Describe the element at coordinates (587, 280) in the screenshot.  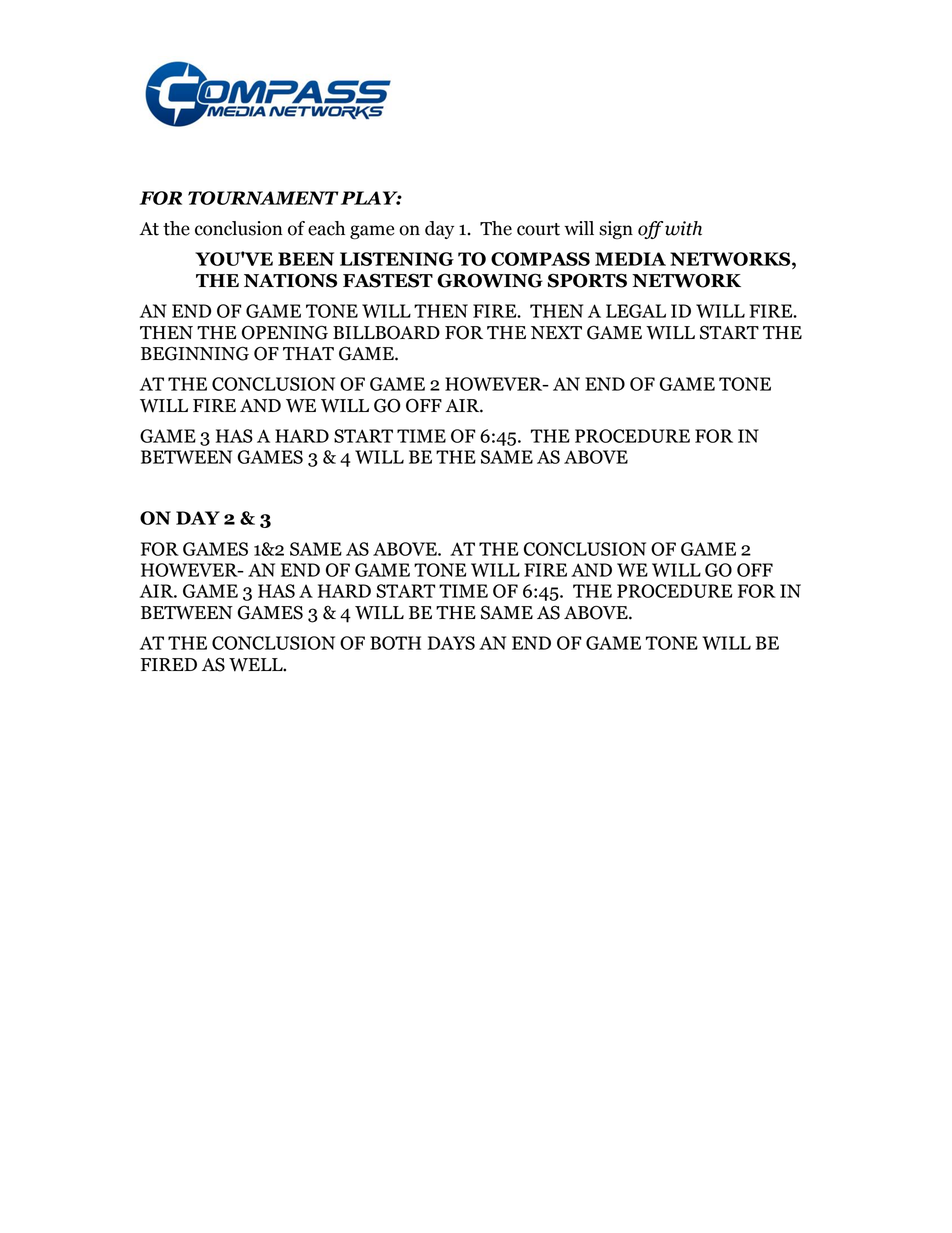
I see `SPORTS` at that location.
